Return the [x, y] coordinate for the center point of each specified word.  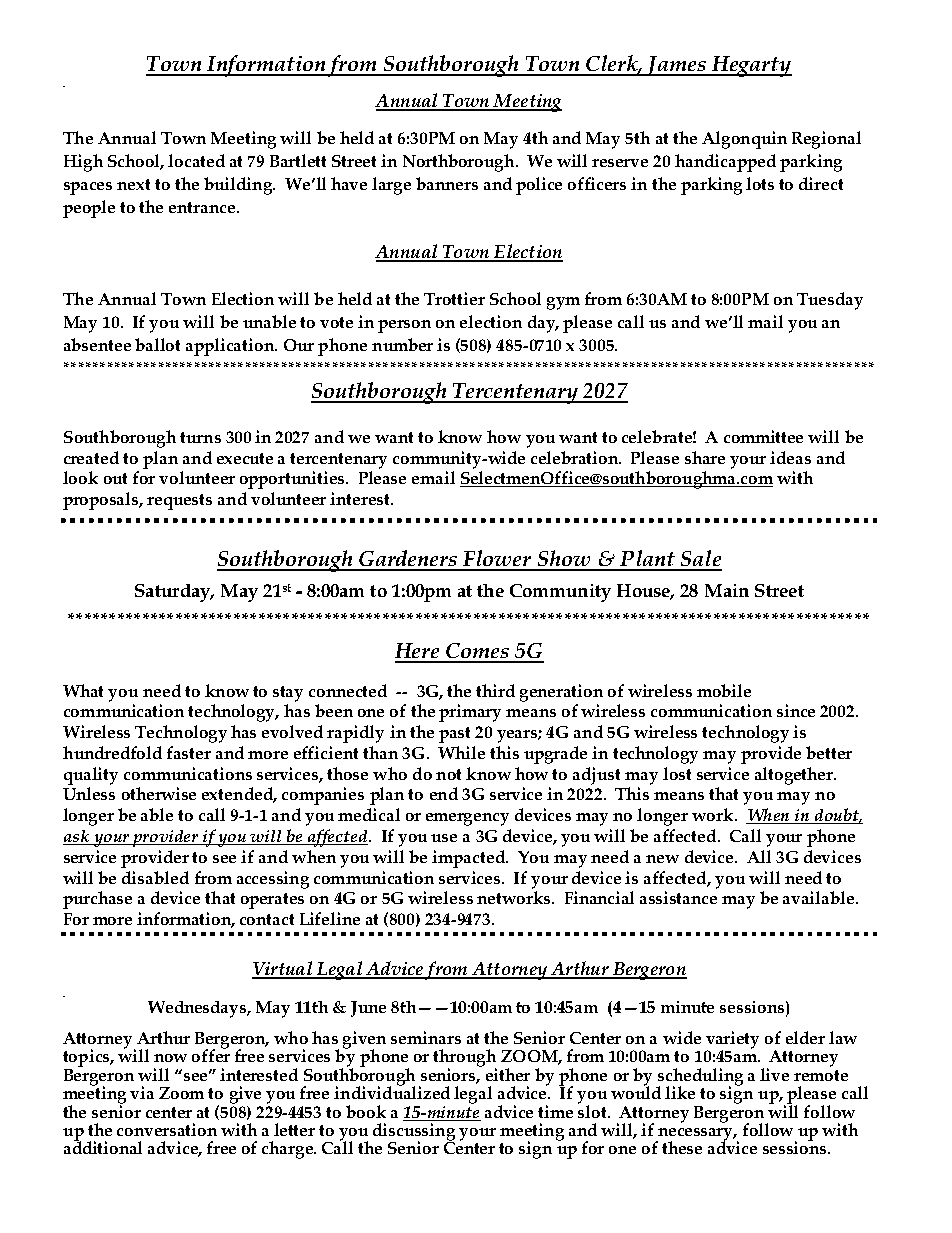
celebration [576, 457]
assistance [678, 897]
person [404, 326]
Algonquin [744, 140]
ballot [157, 344]
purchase [97, 900]
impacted [469, 859]
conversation [167, 1129]
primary [470, 713]
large [391, 186]
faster [189, 752]
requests [179, 502]
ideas [790, 457]
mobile [724, 690]
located [196, 160]
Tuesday [830, 301]
